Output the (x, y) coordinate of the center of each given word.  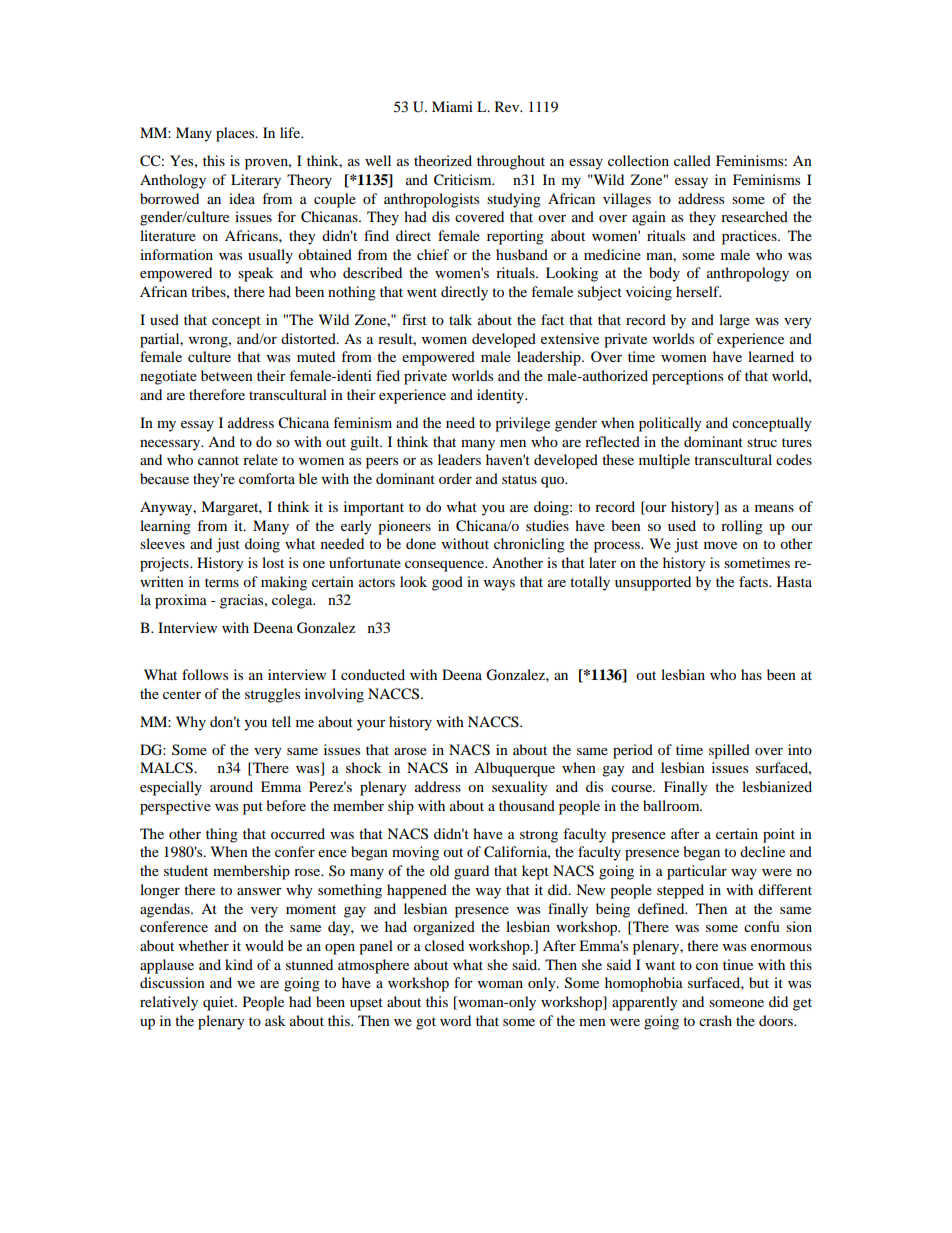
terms (222, 582)
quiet (220, 1003)
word (455, 1020)
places (236, 134)
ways (499, 585)
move (720, 545)
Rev (508, 106)
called (692, 160)
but (759, 982)
